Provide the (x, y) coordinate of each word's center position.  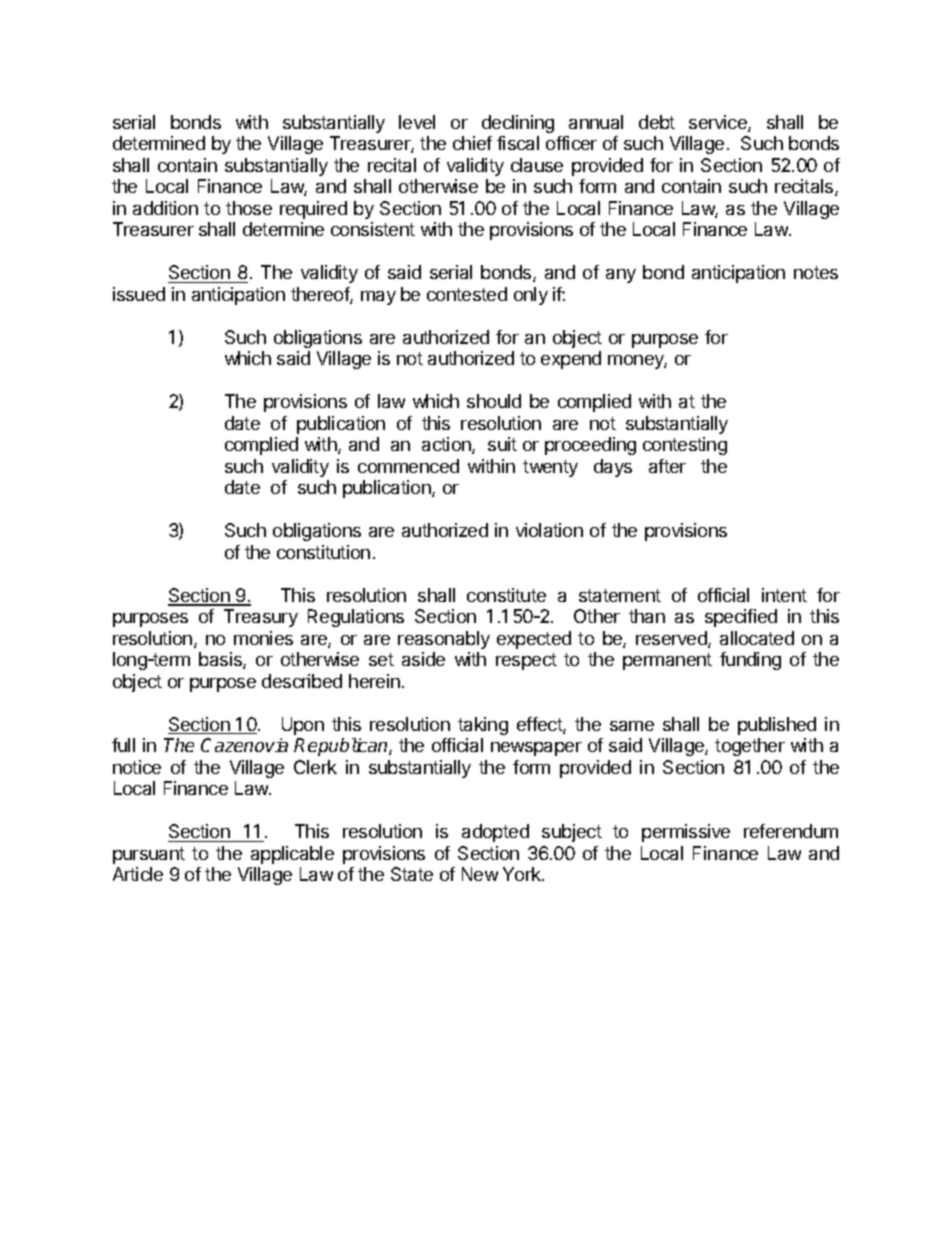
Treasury (261, 618)
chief (472, 143)
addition (165, 208)
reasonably (444, 640)
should (494, 401)
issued (139, 294)
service (719, 123)
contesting (685, 446)
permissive (686, 833)
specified (741, 618)
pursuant (149, 855)
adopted (495, 833)
